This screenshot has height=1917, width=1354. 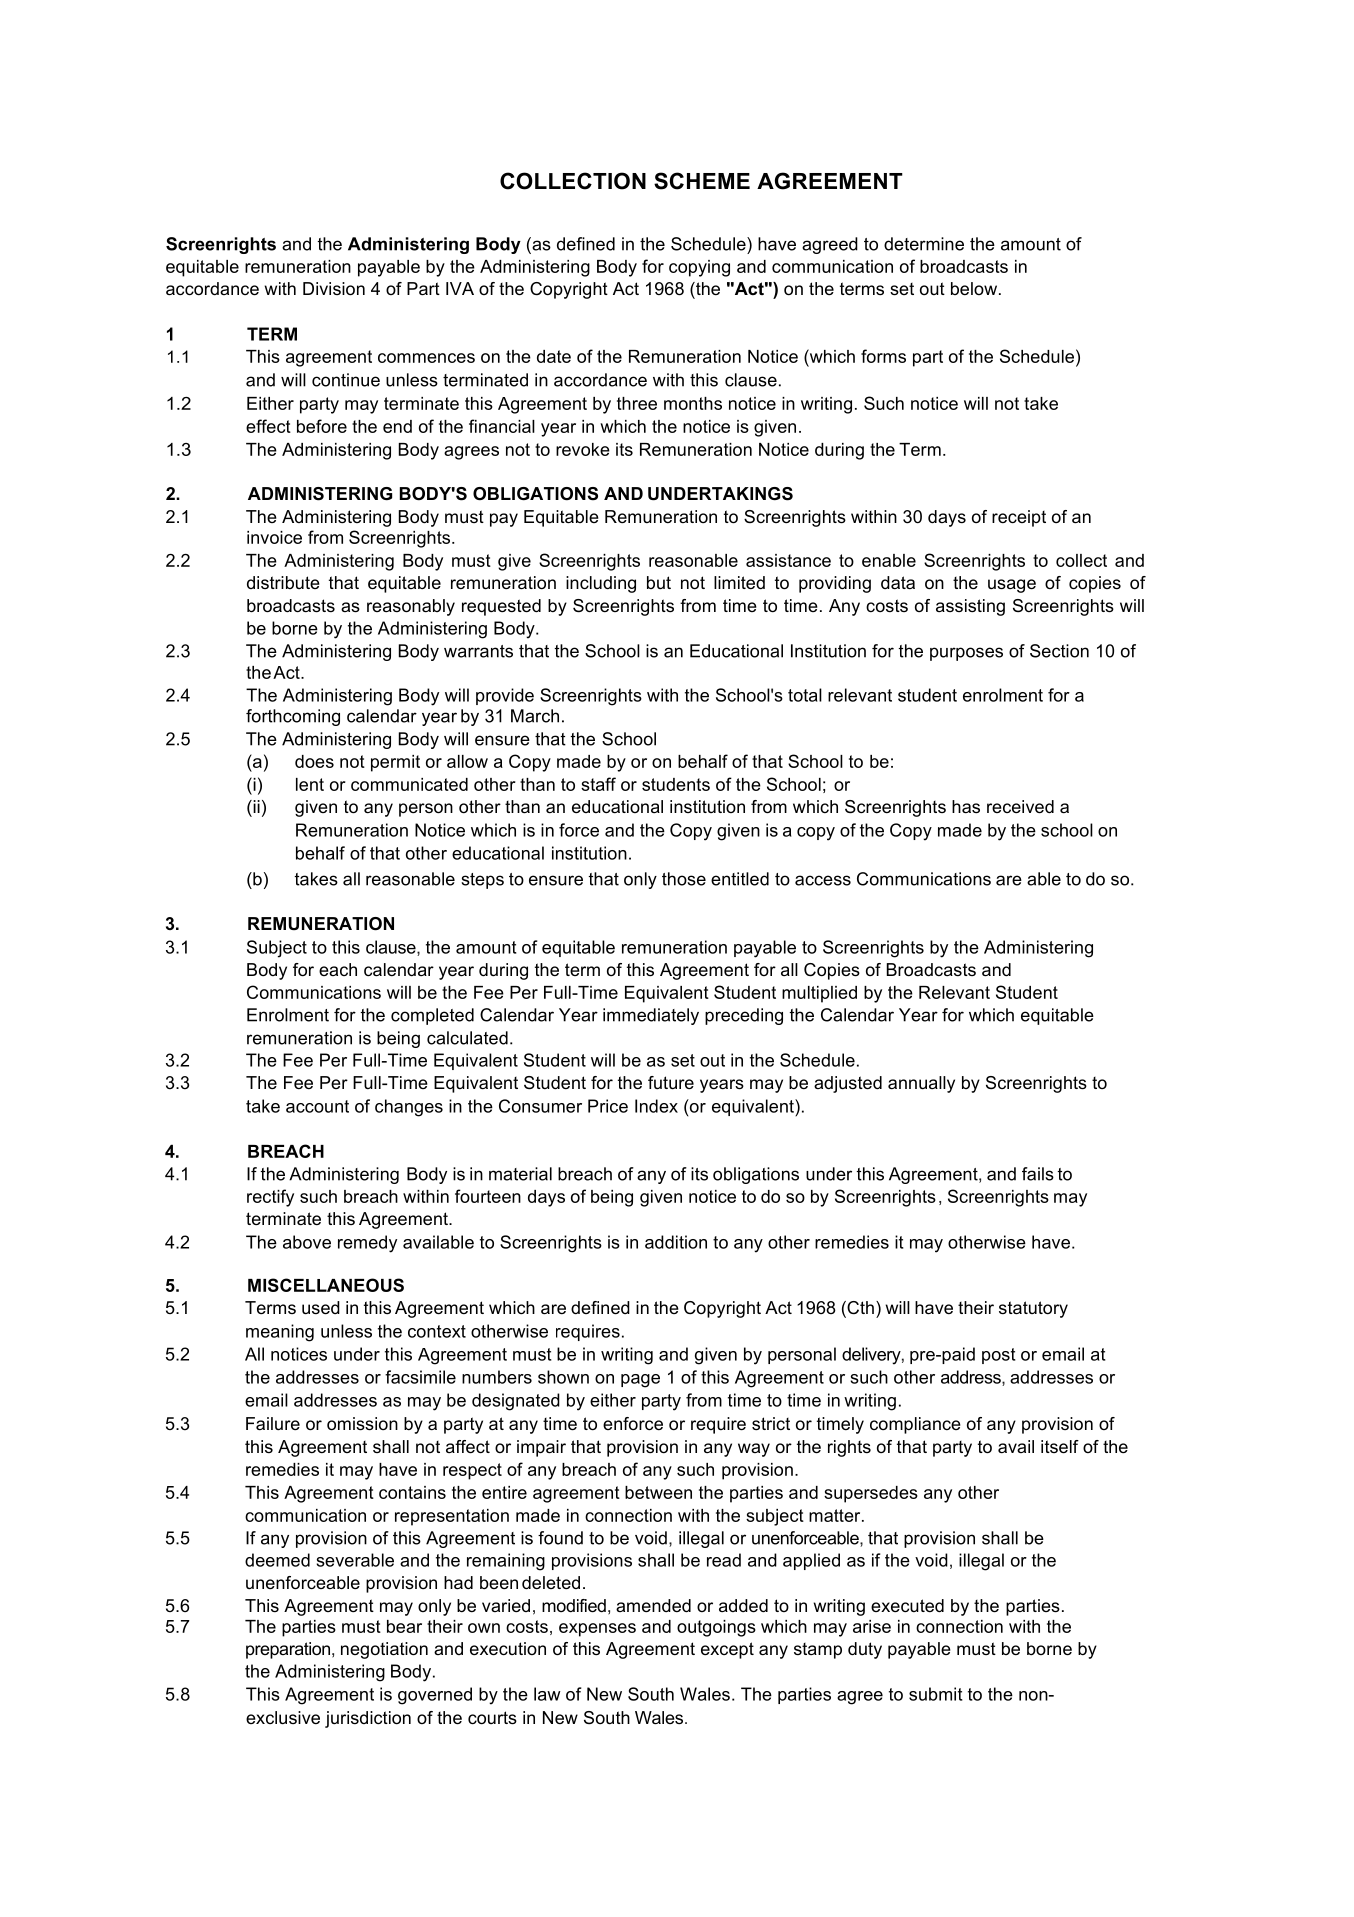 What do you see at coordinates (601, 584) in the screenshot?
I see `including` at bounding box center [601, 584].
